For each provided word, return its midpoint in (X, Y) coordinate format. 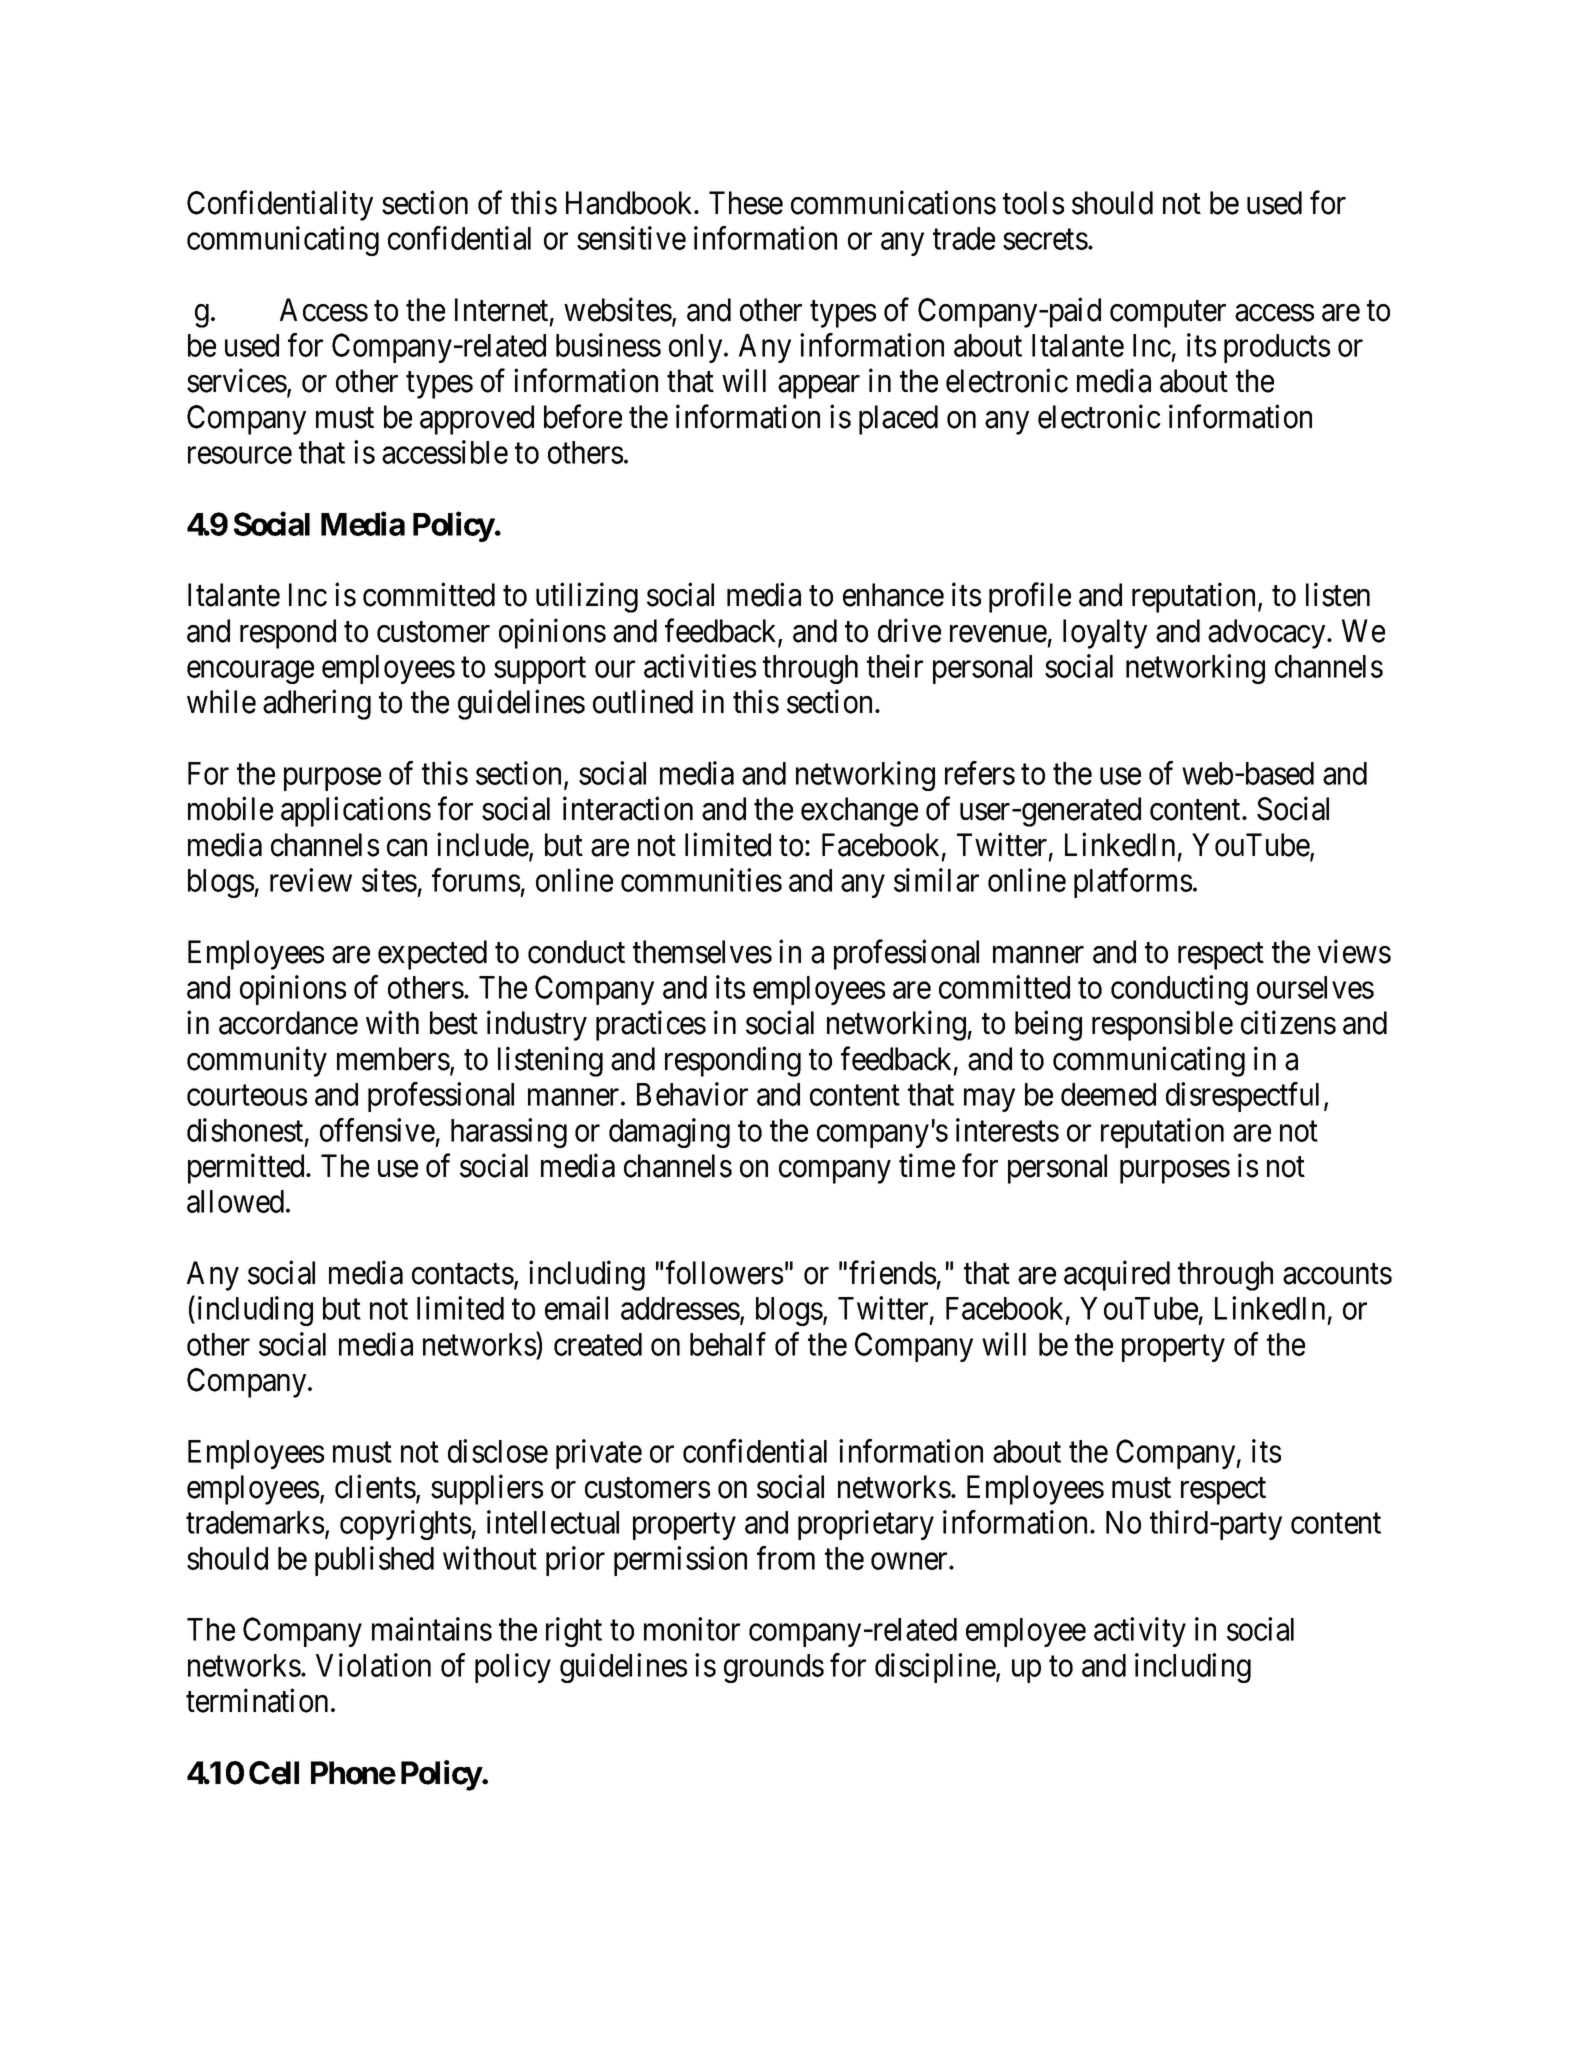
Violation (373, 1665)
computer (1168, 314)
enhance (893, 595)
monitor (692, 1629)
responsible (1162, 1026)
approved (477, 420)
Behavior (692, 1094)
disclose (498, 1451)
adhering (317, 705)
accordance (288, 1023)
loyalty (1105, 634)
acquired (1117, 1276)
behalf (728, 1344)
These (746, 203)
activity (1140, 1632)
